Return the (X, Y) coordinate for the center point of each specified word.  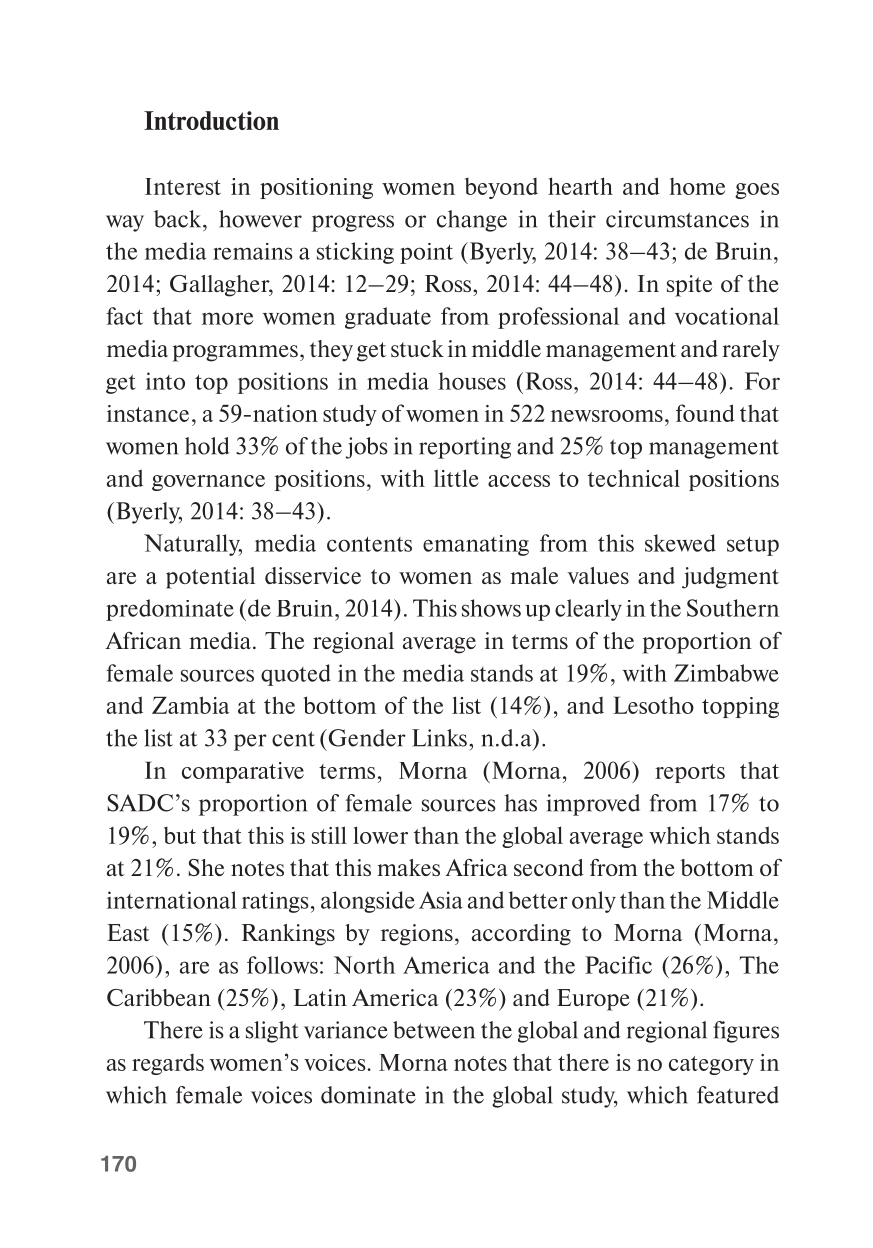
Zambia (190, 705)
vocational (727, 316)
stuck (417, 348)
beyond (501, 188)
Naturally (193, 545)
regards (168, 1064)
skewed (680, 543)
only (594, 902)
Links (439, 738)
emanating (476, 545)
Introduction (211, 120)
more (227, 318)
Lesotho (653, 705)
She (206, 867)
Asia (441, 900)
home (697, 186)
